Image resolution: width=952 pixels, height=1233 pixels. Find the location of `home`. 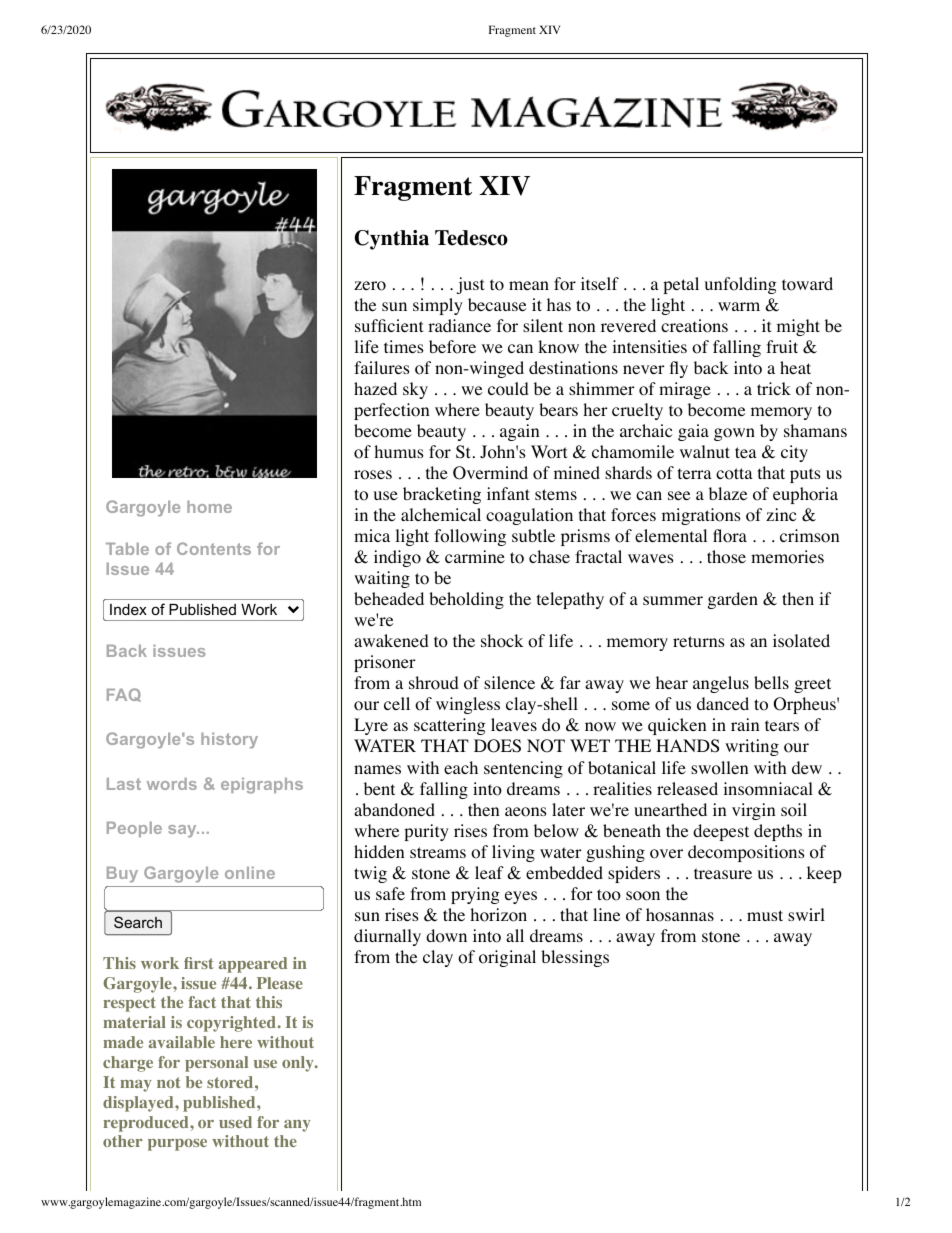

home is located at coordinates (209, 507).
